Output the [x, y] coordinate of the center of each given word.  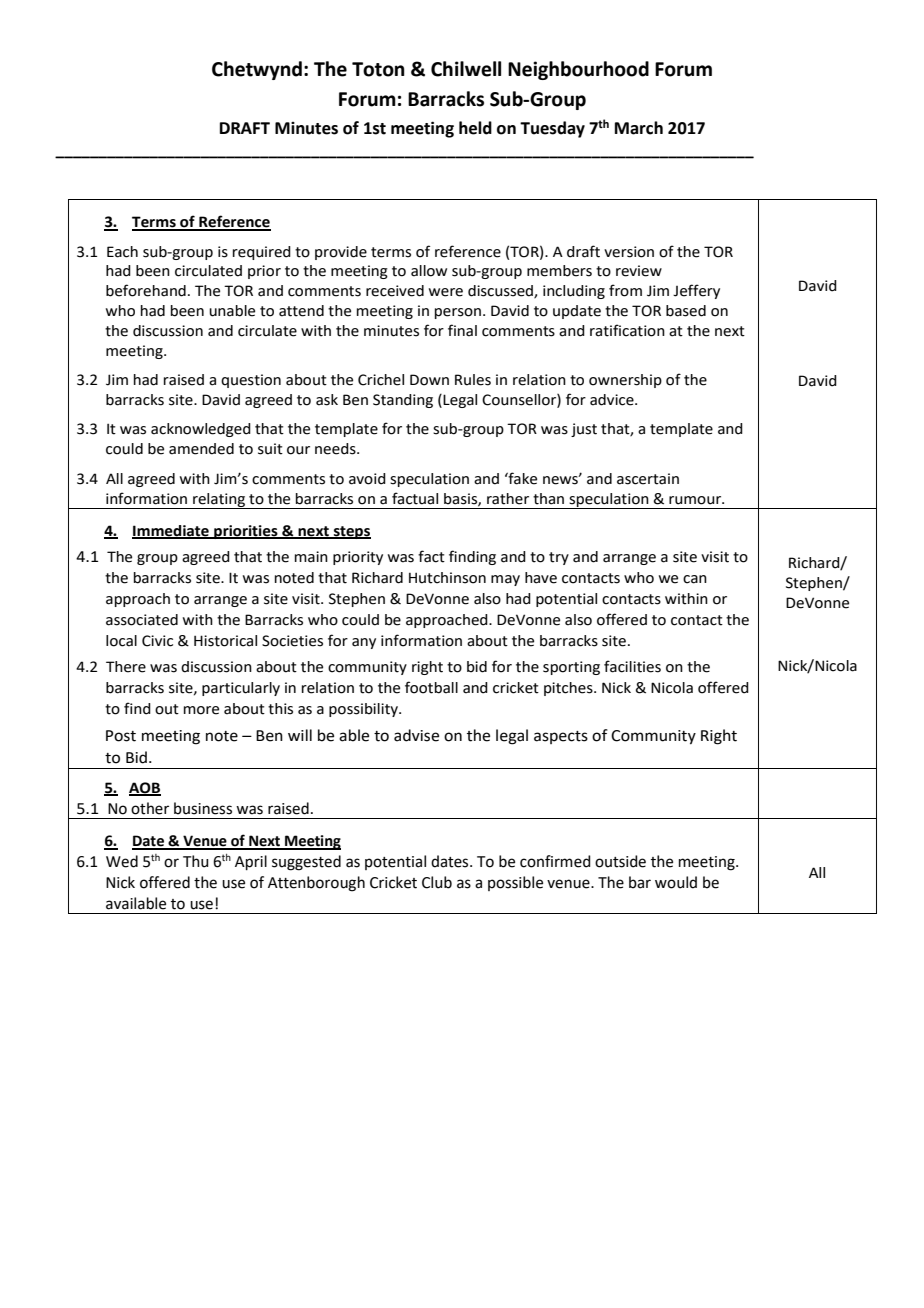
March [639, 128]
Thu [196, 861]
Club [437, 882]
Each [122, 252]
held [475, 128]
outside [620, 861]
